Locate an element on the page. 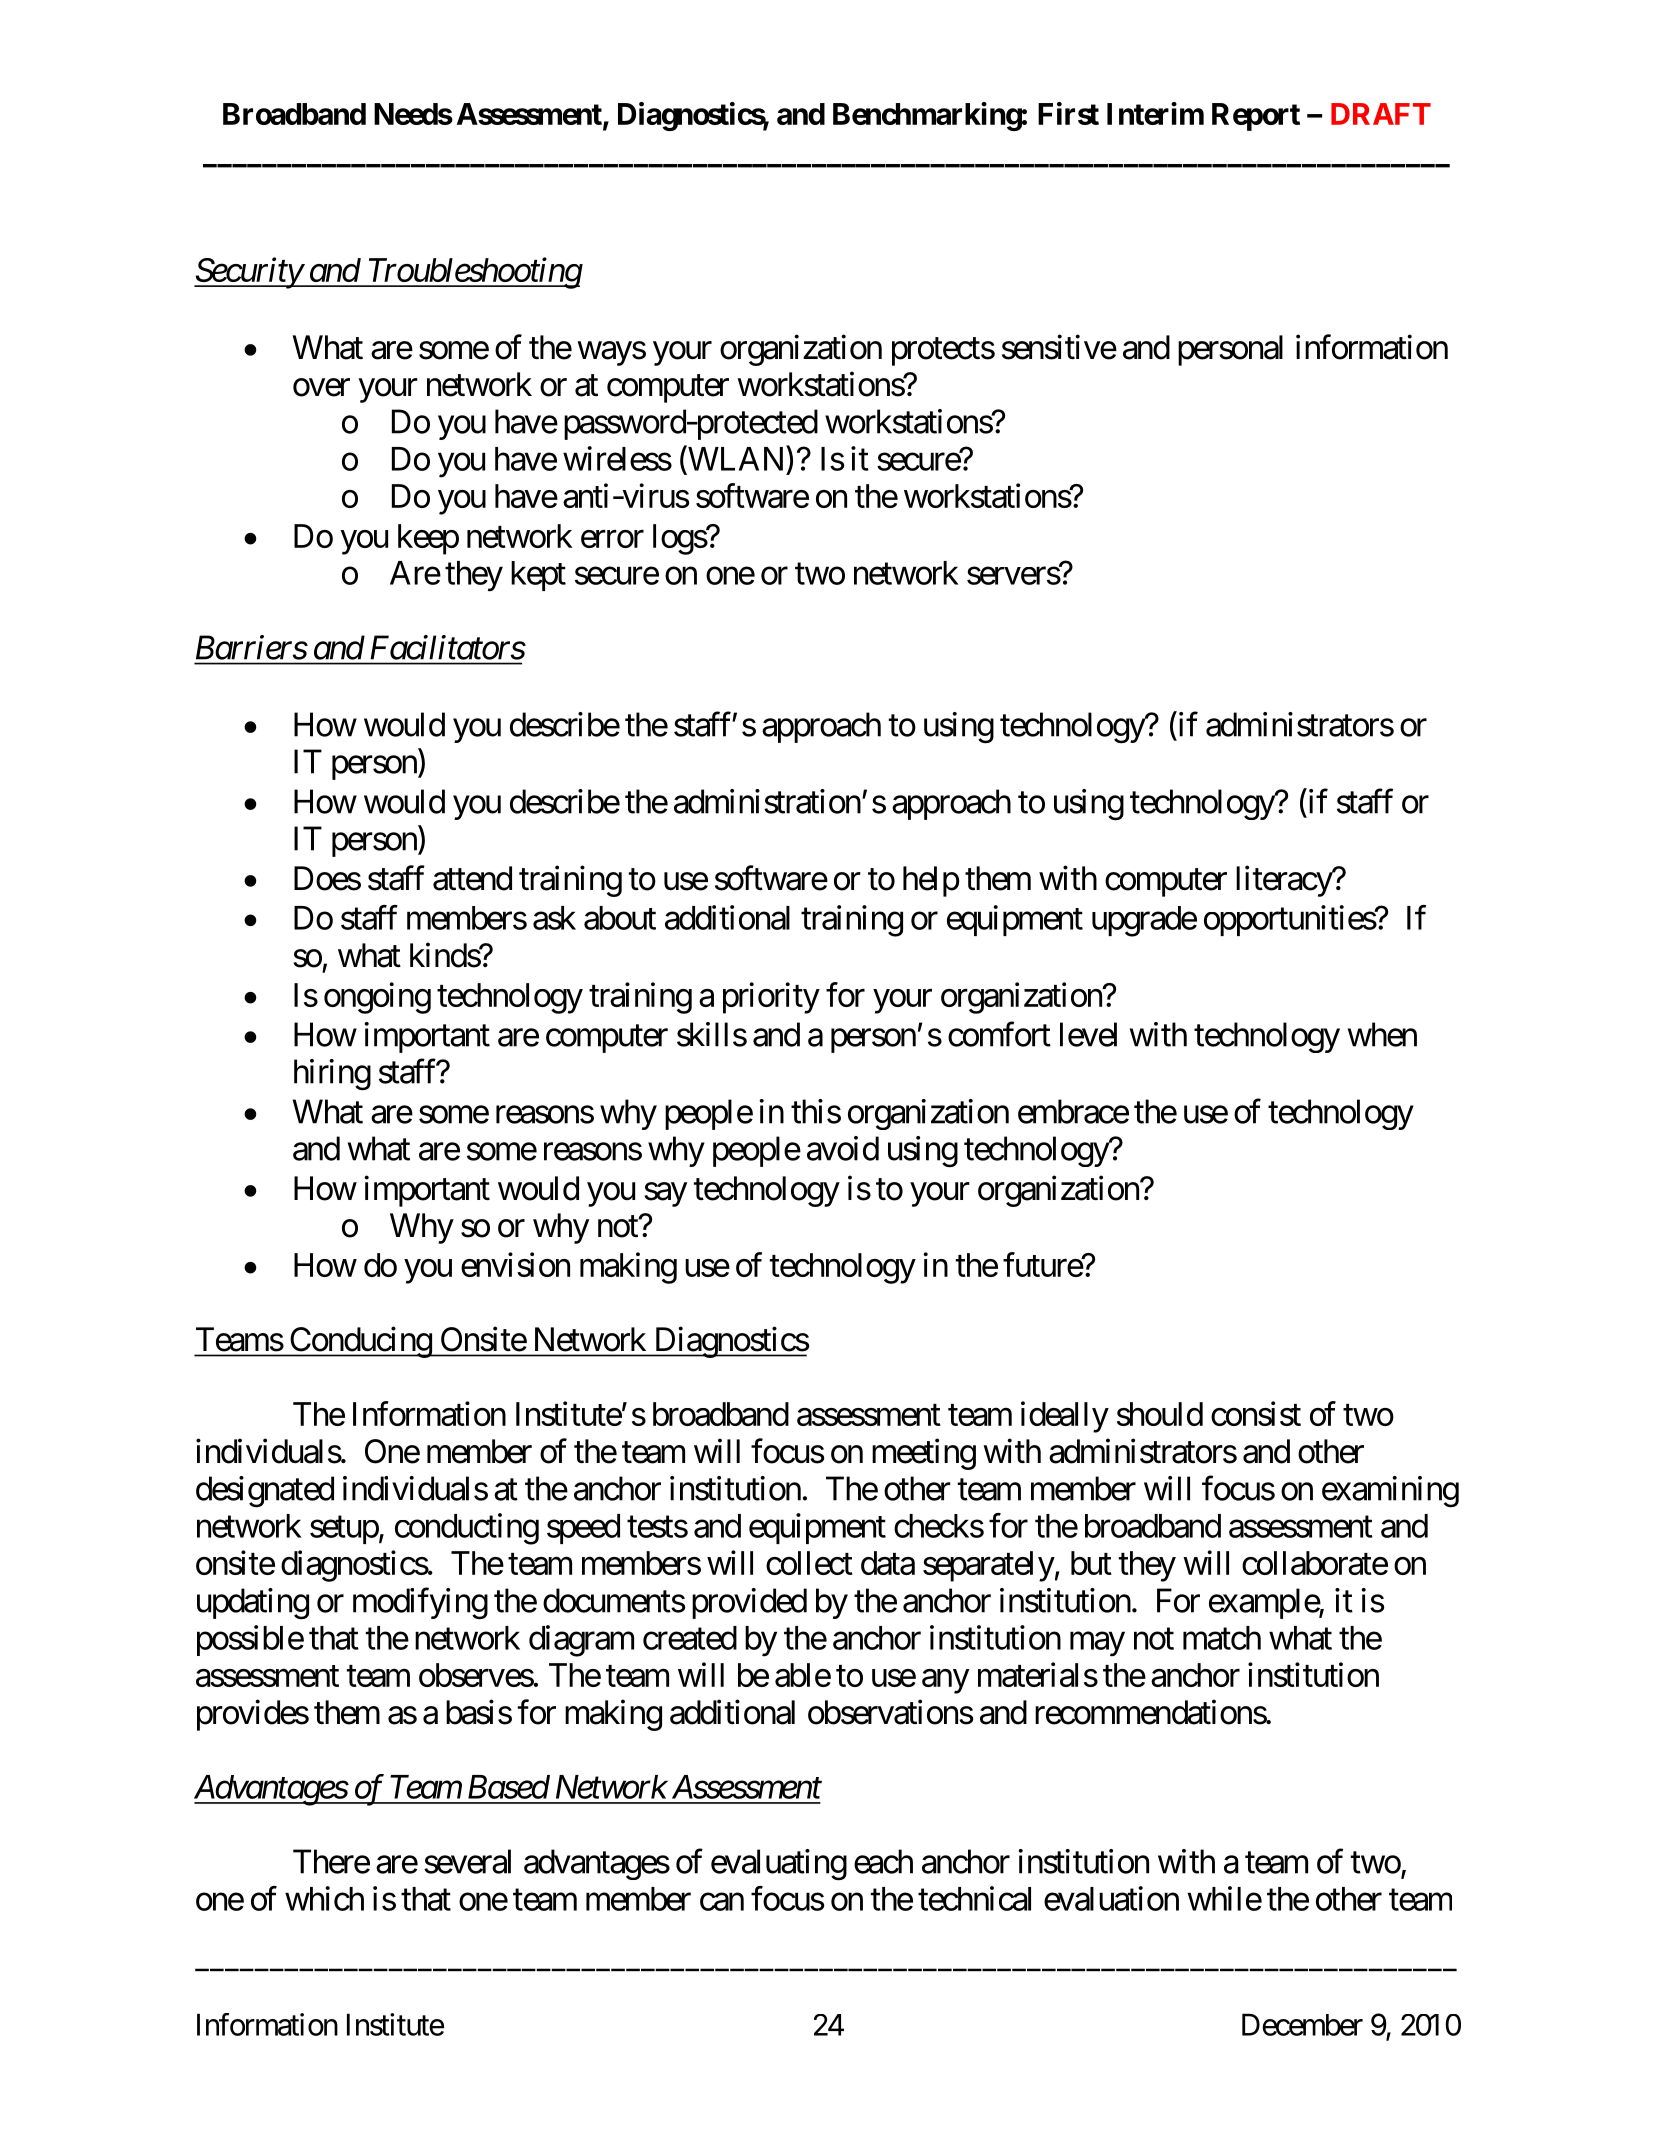 Image resolution: width=1653 pixels, height=2140 pixels. Report is located at coordinates (1256, 117).
